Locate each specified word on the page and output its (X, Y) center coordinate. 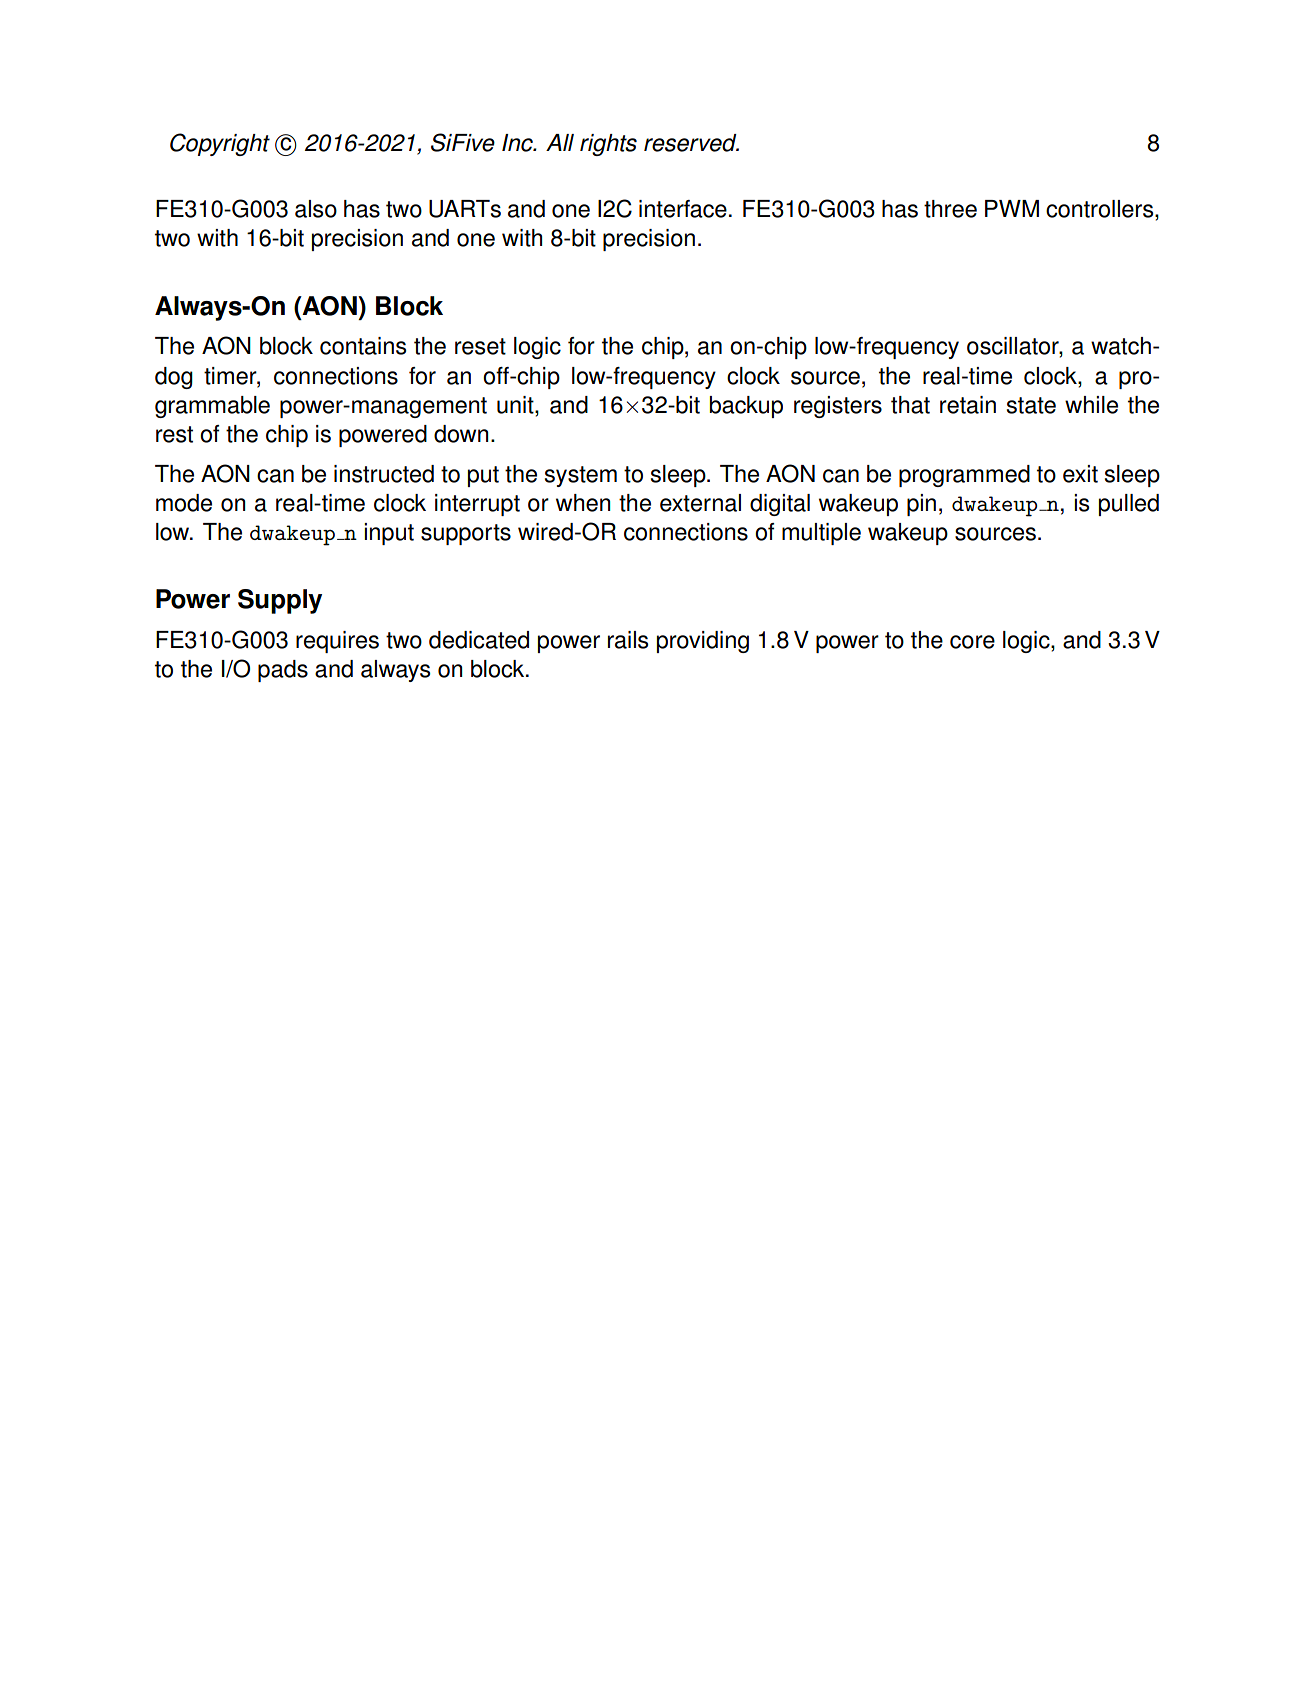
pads (283, 671)
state (1031, 405)
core (972, 642)
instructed (384, 474)
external (700, 503)
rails (628, 640)
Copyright (220, 144)
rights (608, 145)
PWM (1012, 208)
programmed (964, 476)
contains (363, 346)
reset (480, 346)
